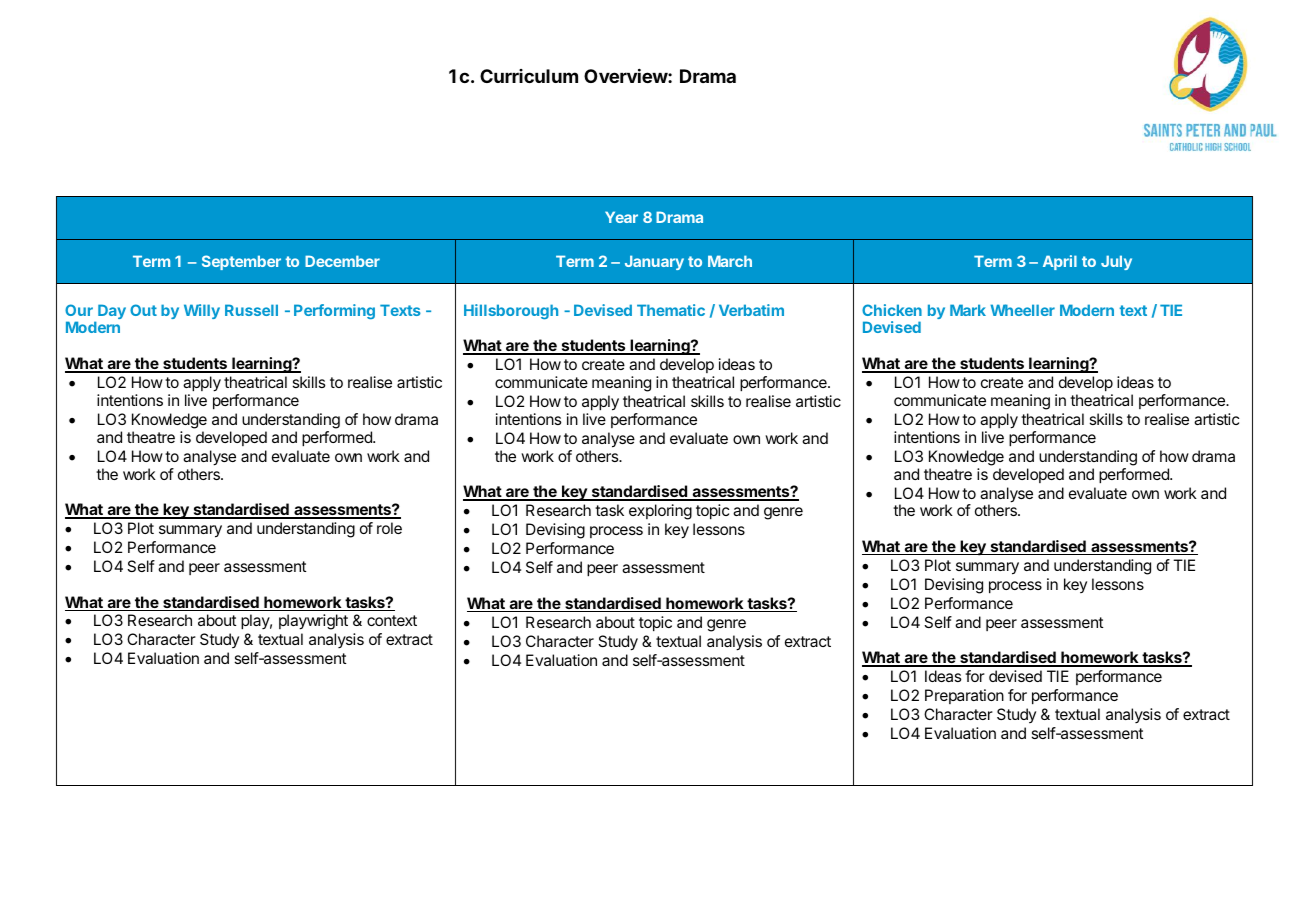  What do you see at coordinates (968, 310) in the document?
I see `Mark` at bounding box center [968, 310].
